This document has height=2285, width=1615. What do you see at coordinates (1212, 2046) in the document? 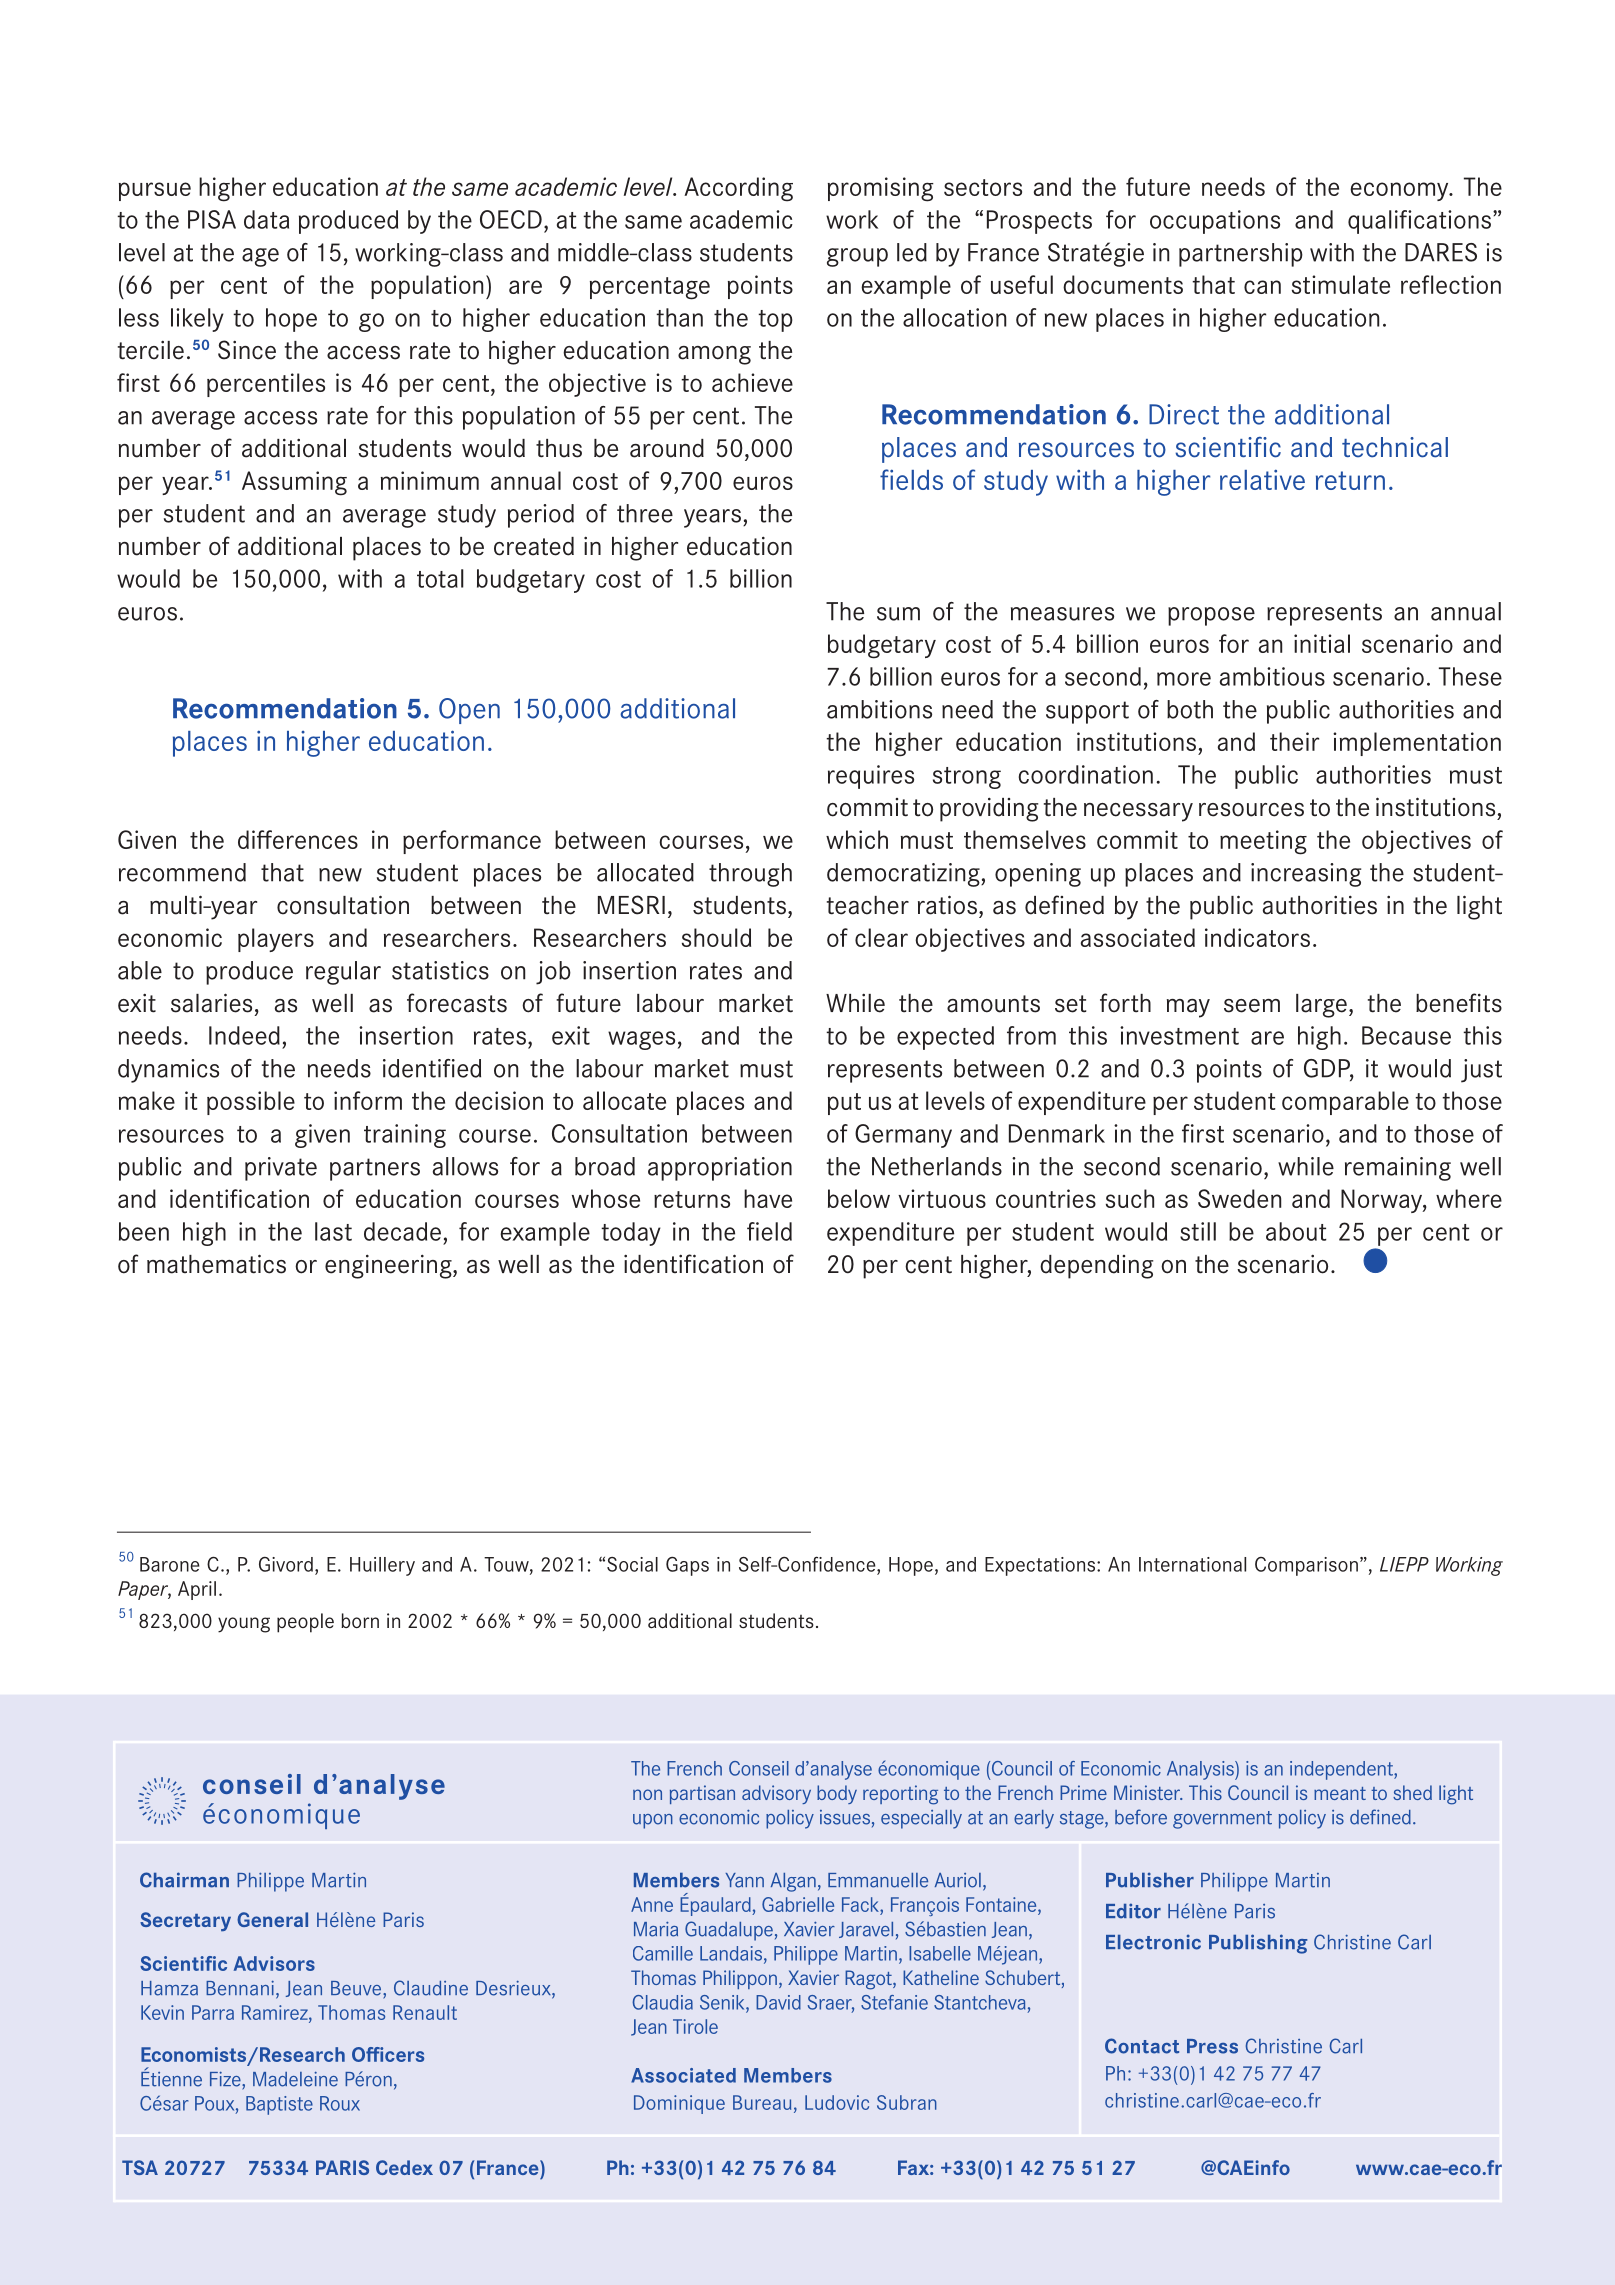
I see `Press` at bounding box center [1212, 2046].
